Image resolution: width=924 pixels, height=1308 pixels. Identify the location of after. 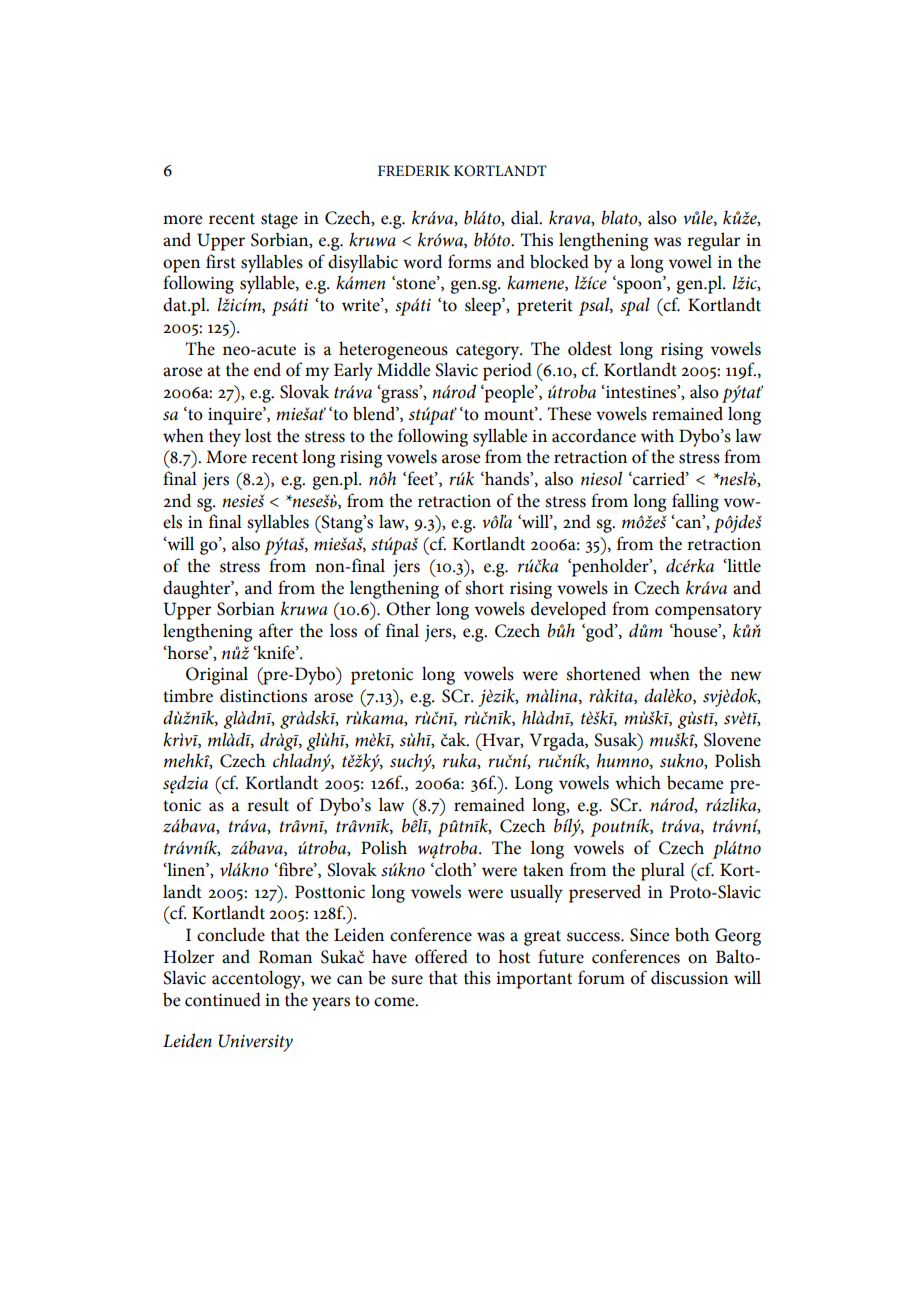
(276, 630).
